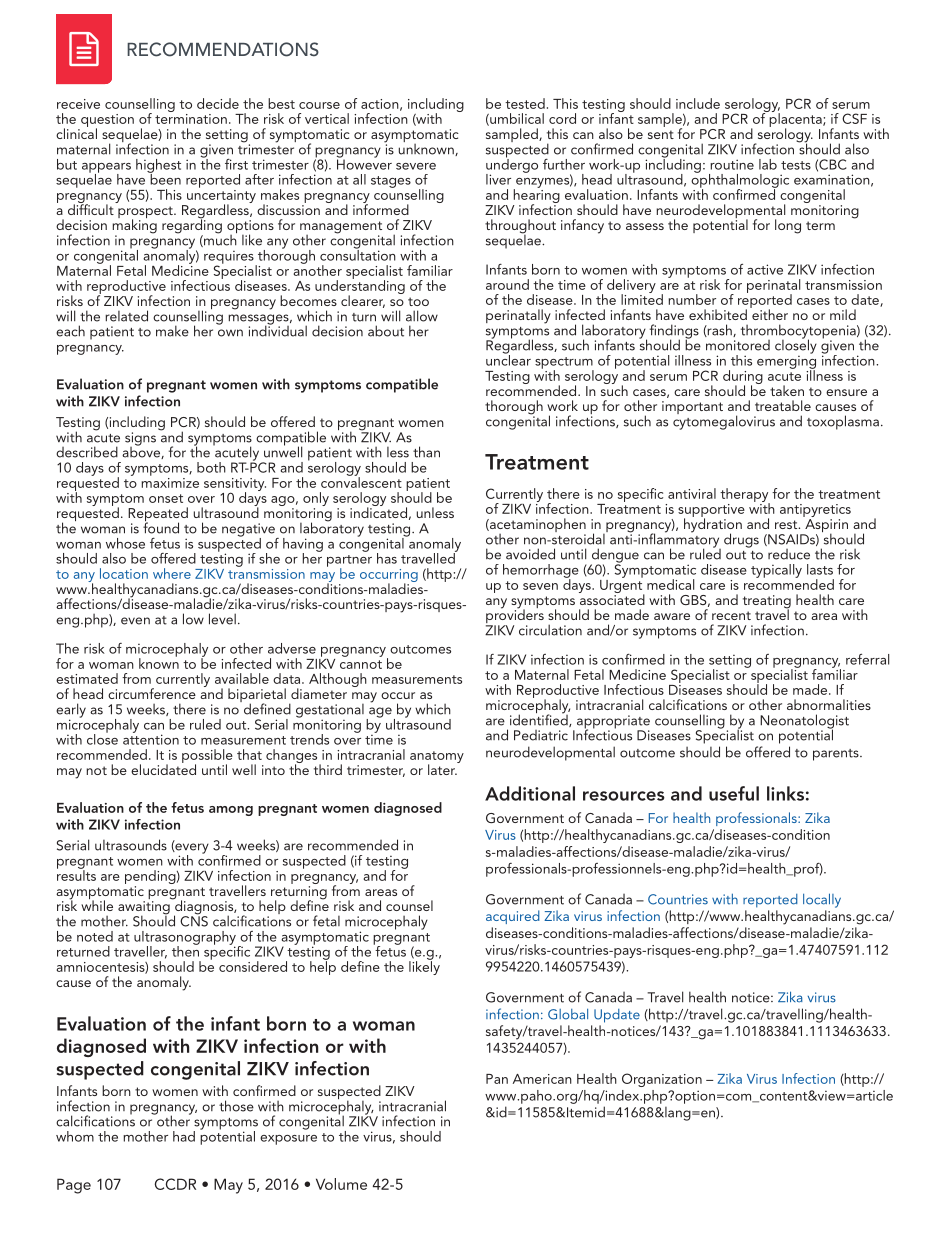 This screenshot has width=952, height=1233. What do you see at coordinates (144, 909) in the screenshot?
I see `awaiting` at bounding box center [144, 909].
